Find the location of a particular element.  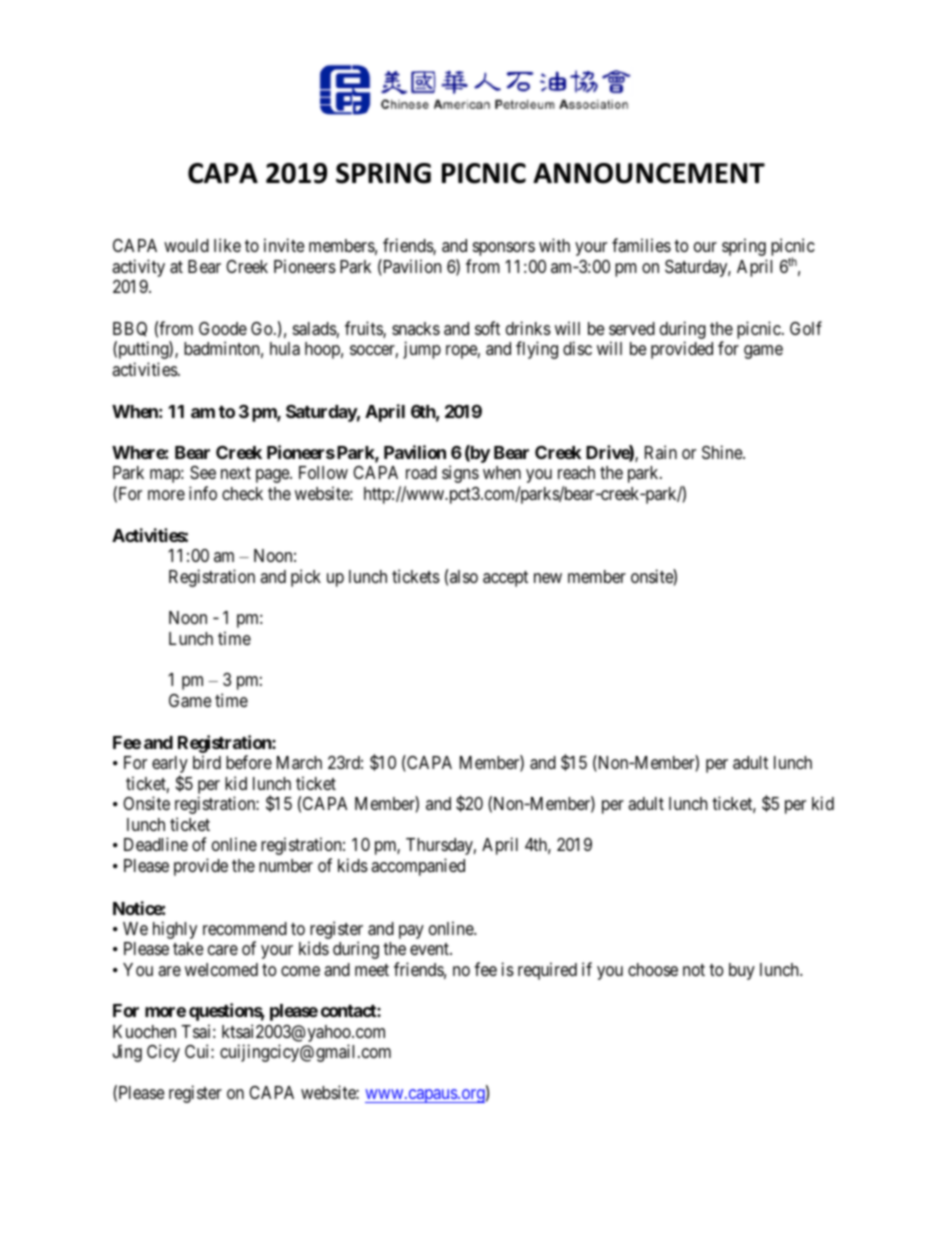

ANNOUNCEMENT is located at coordinates (649, 173).
